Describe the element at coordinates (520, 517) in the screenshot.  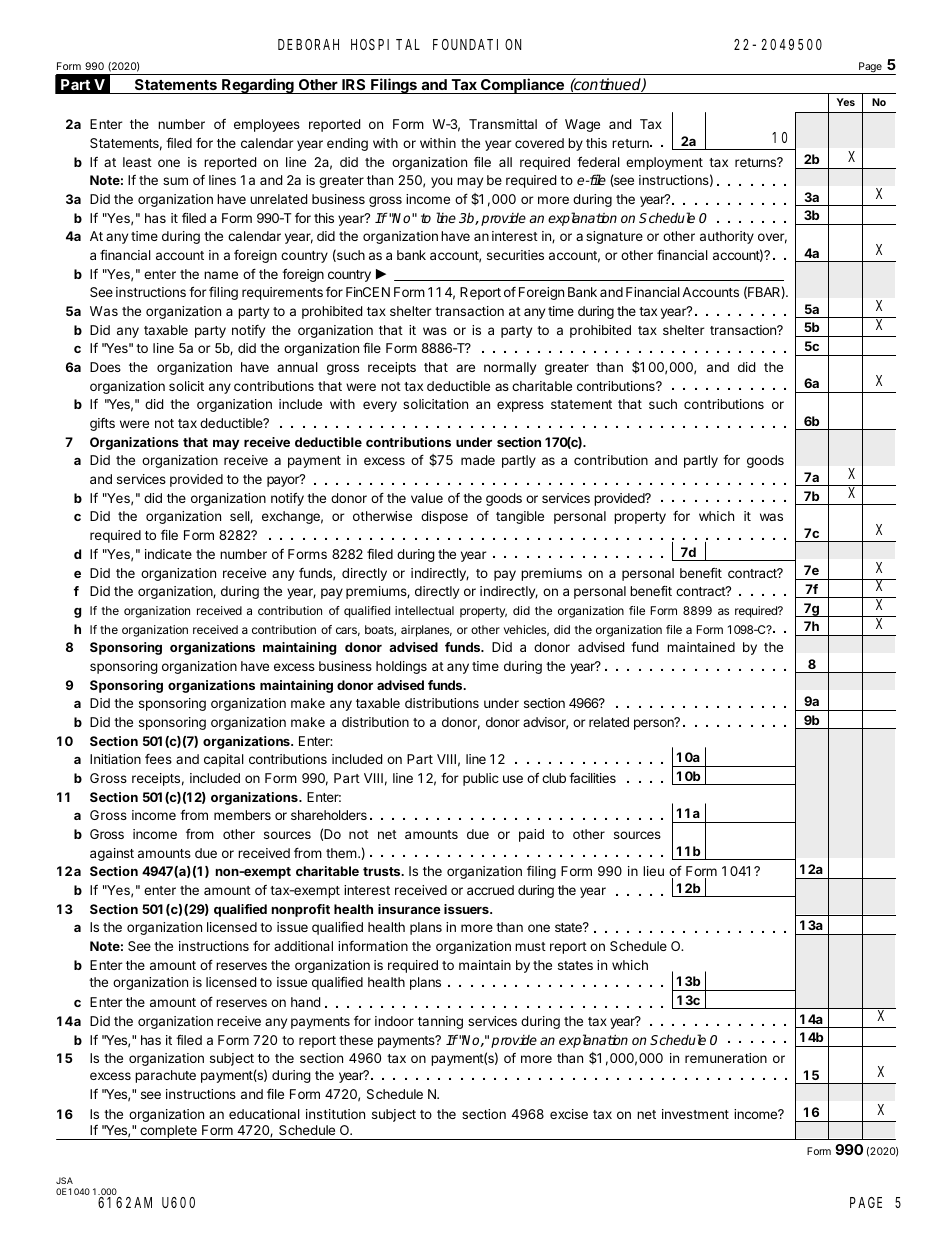
I see `tangible` at that location.
